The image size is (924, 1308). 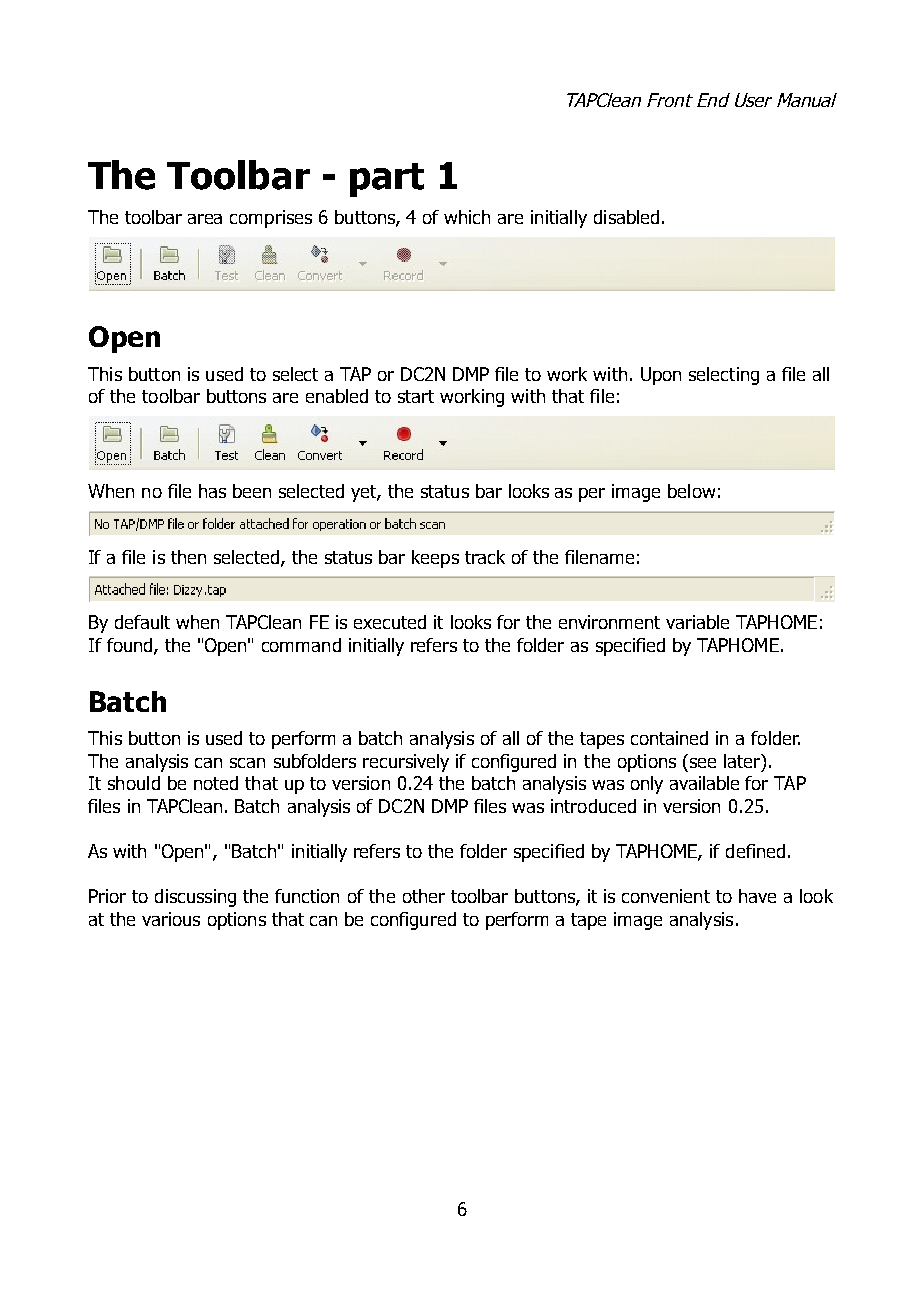 What do you see at coordinates (205, 219) in the screenshot?
I see `area` at bounding box center [205, 219].
